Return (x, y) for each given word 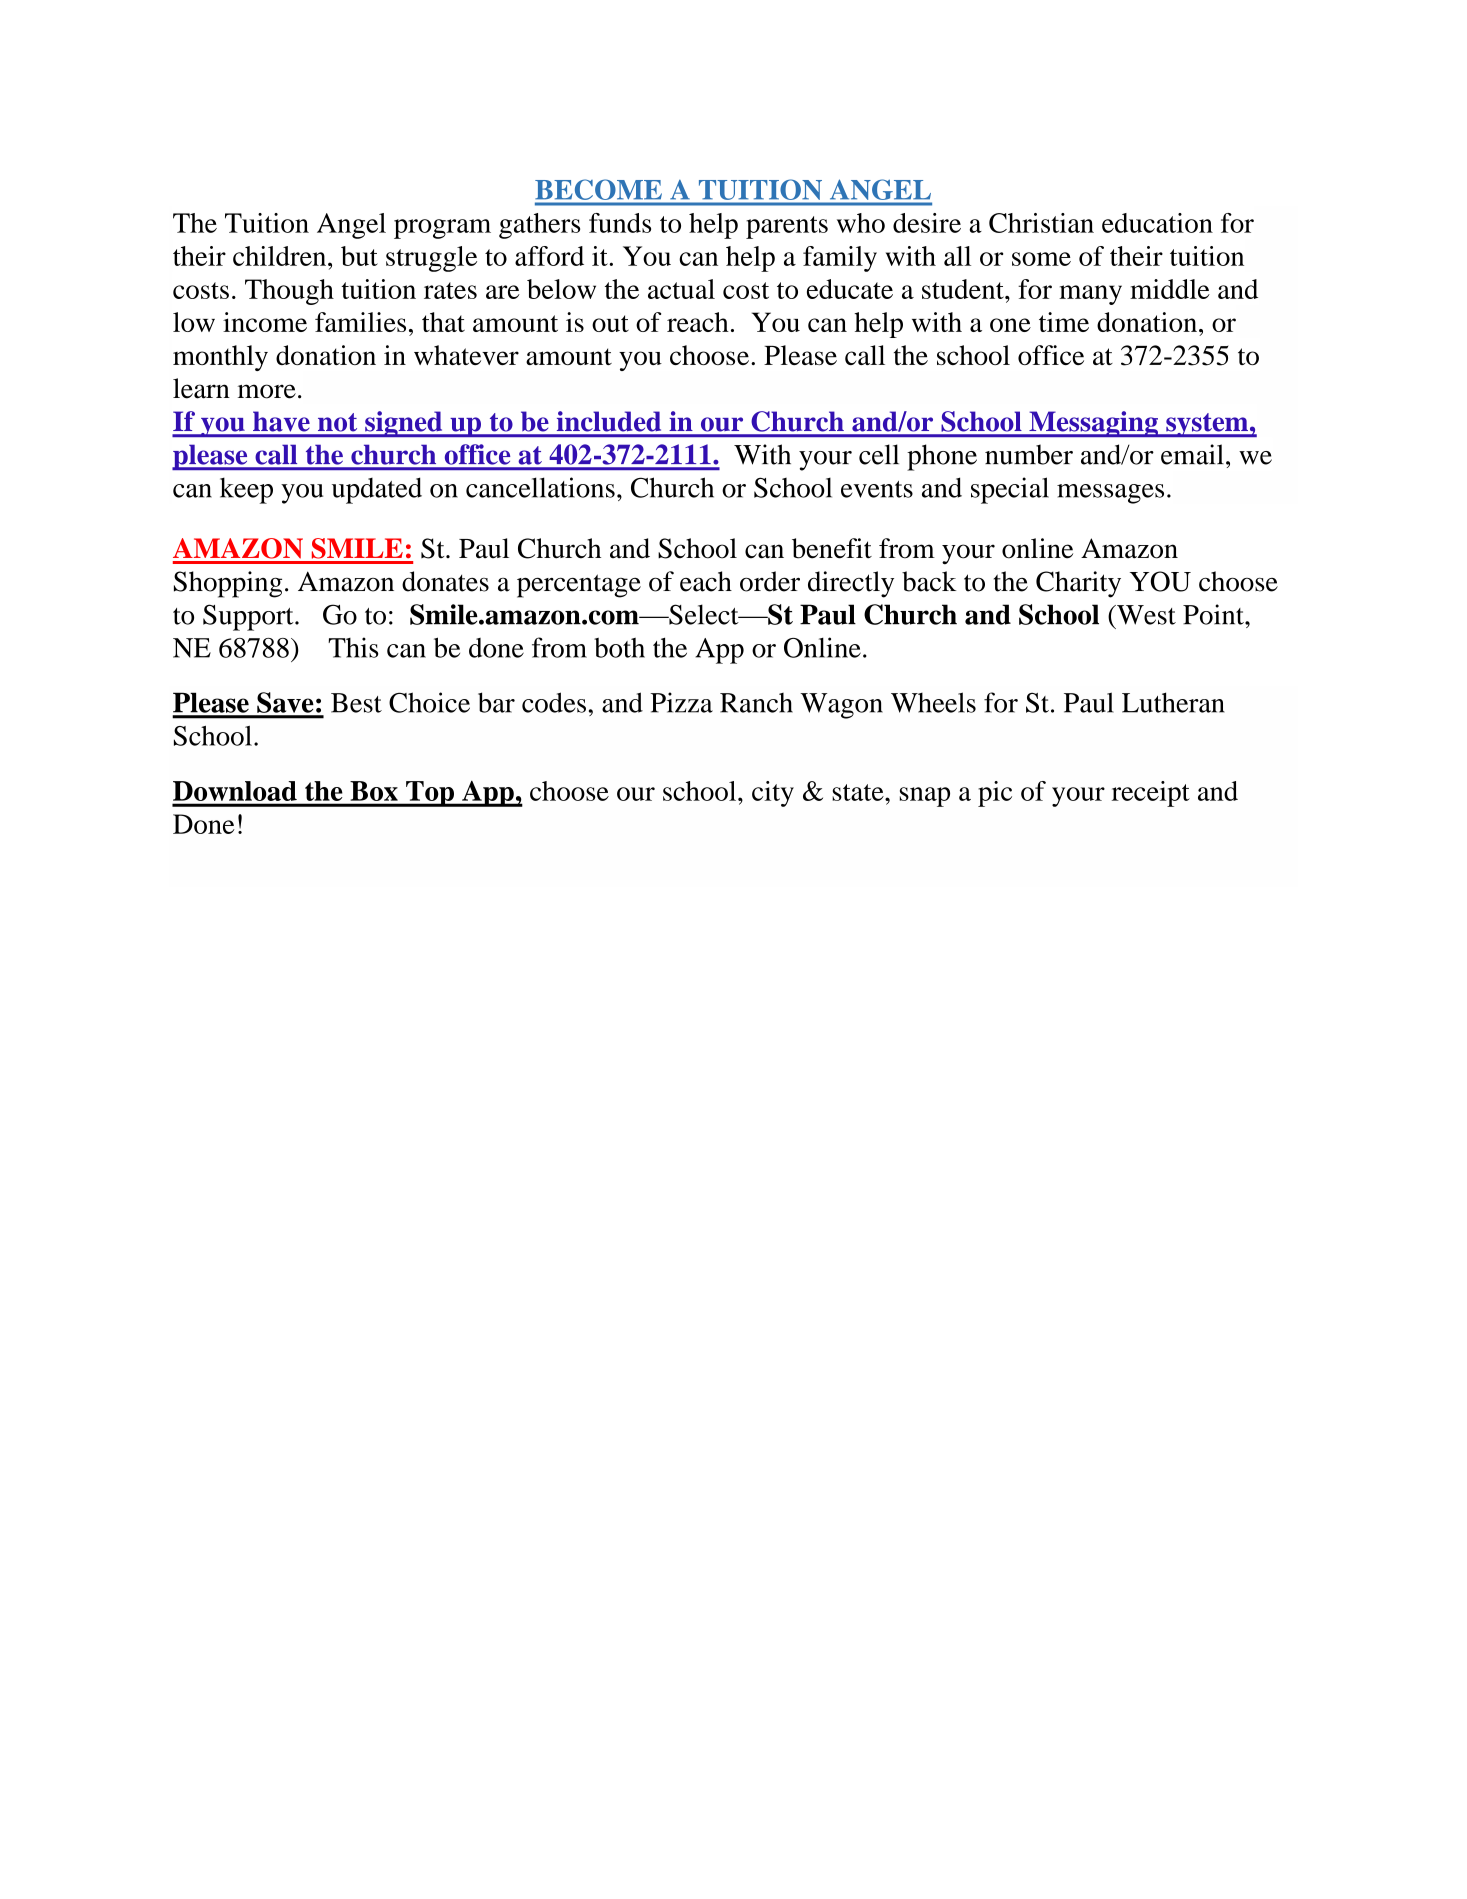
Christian (1041, 223)
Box (374, 791)
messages (1110, 494)
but (359, 256)
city (773, 794)
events (877, 489)
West (1145, 615)
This (353, 647)
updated (377, 490)
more (267, 391)
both (619, 648)
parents (787, 227)
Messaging (1093, 424)
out (610, 323)
